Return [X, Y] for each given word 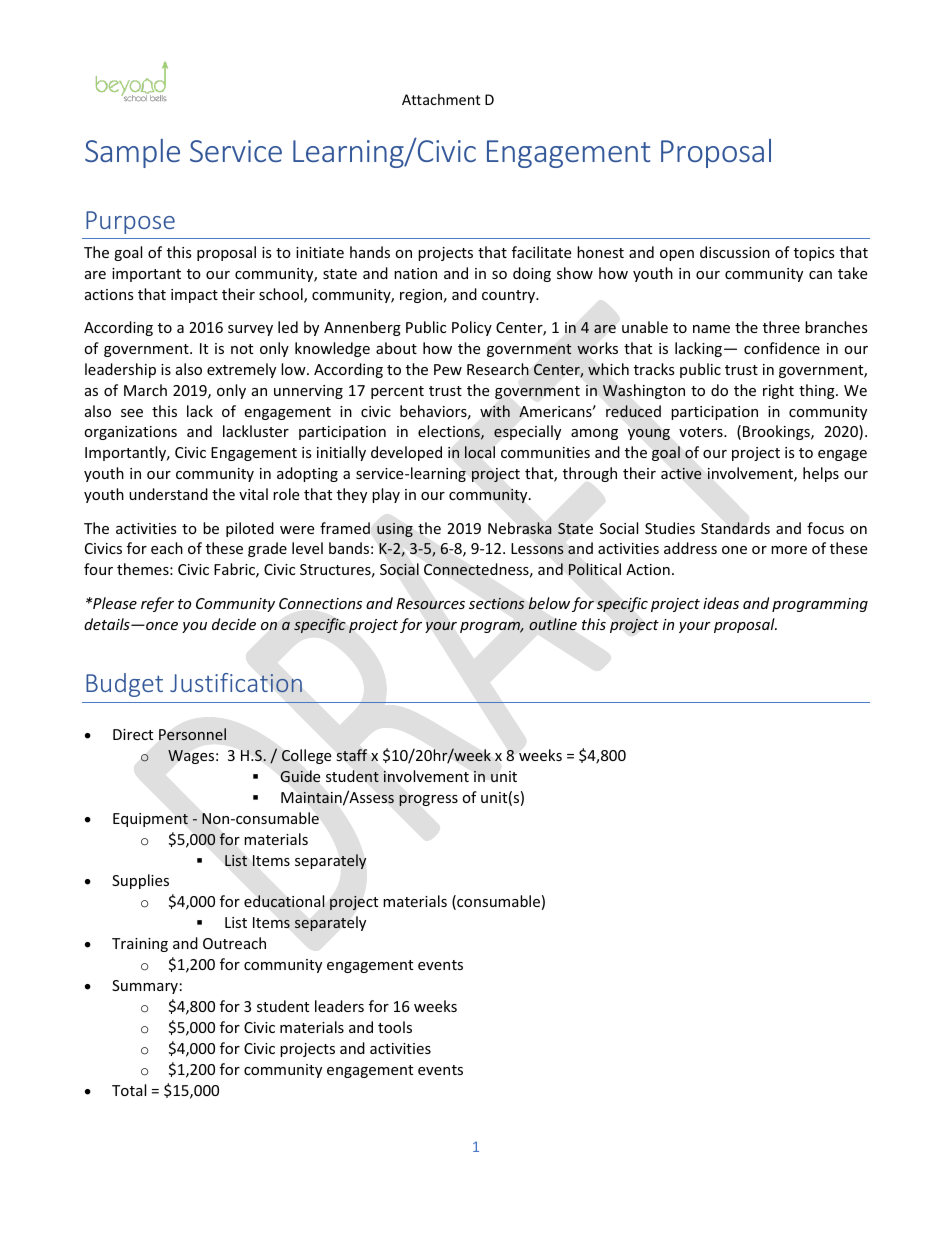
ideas [721, 603]
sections [496, 603]
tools [395, 1027]
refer [157, 604]
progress [428, 800]
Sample [132, 153]
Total [129, 1090]
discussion [735, 252]
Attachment [441, 99]
